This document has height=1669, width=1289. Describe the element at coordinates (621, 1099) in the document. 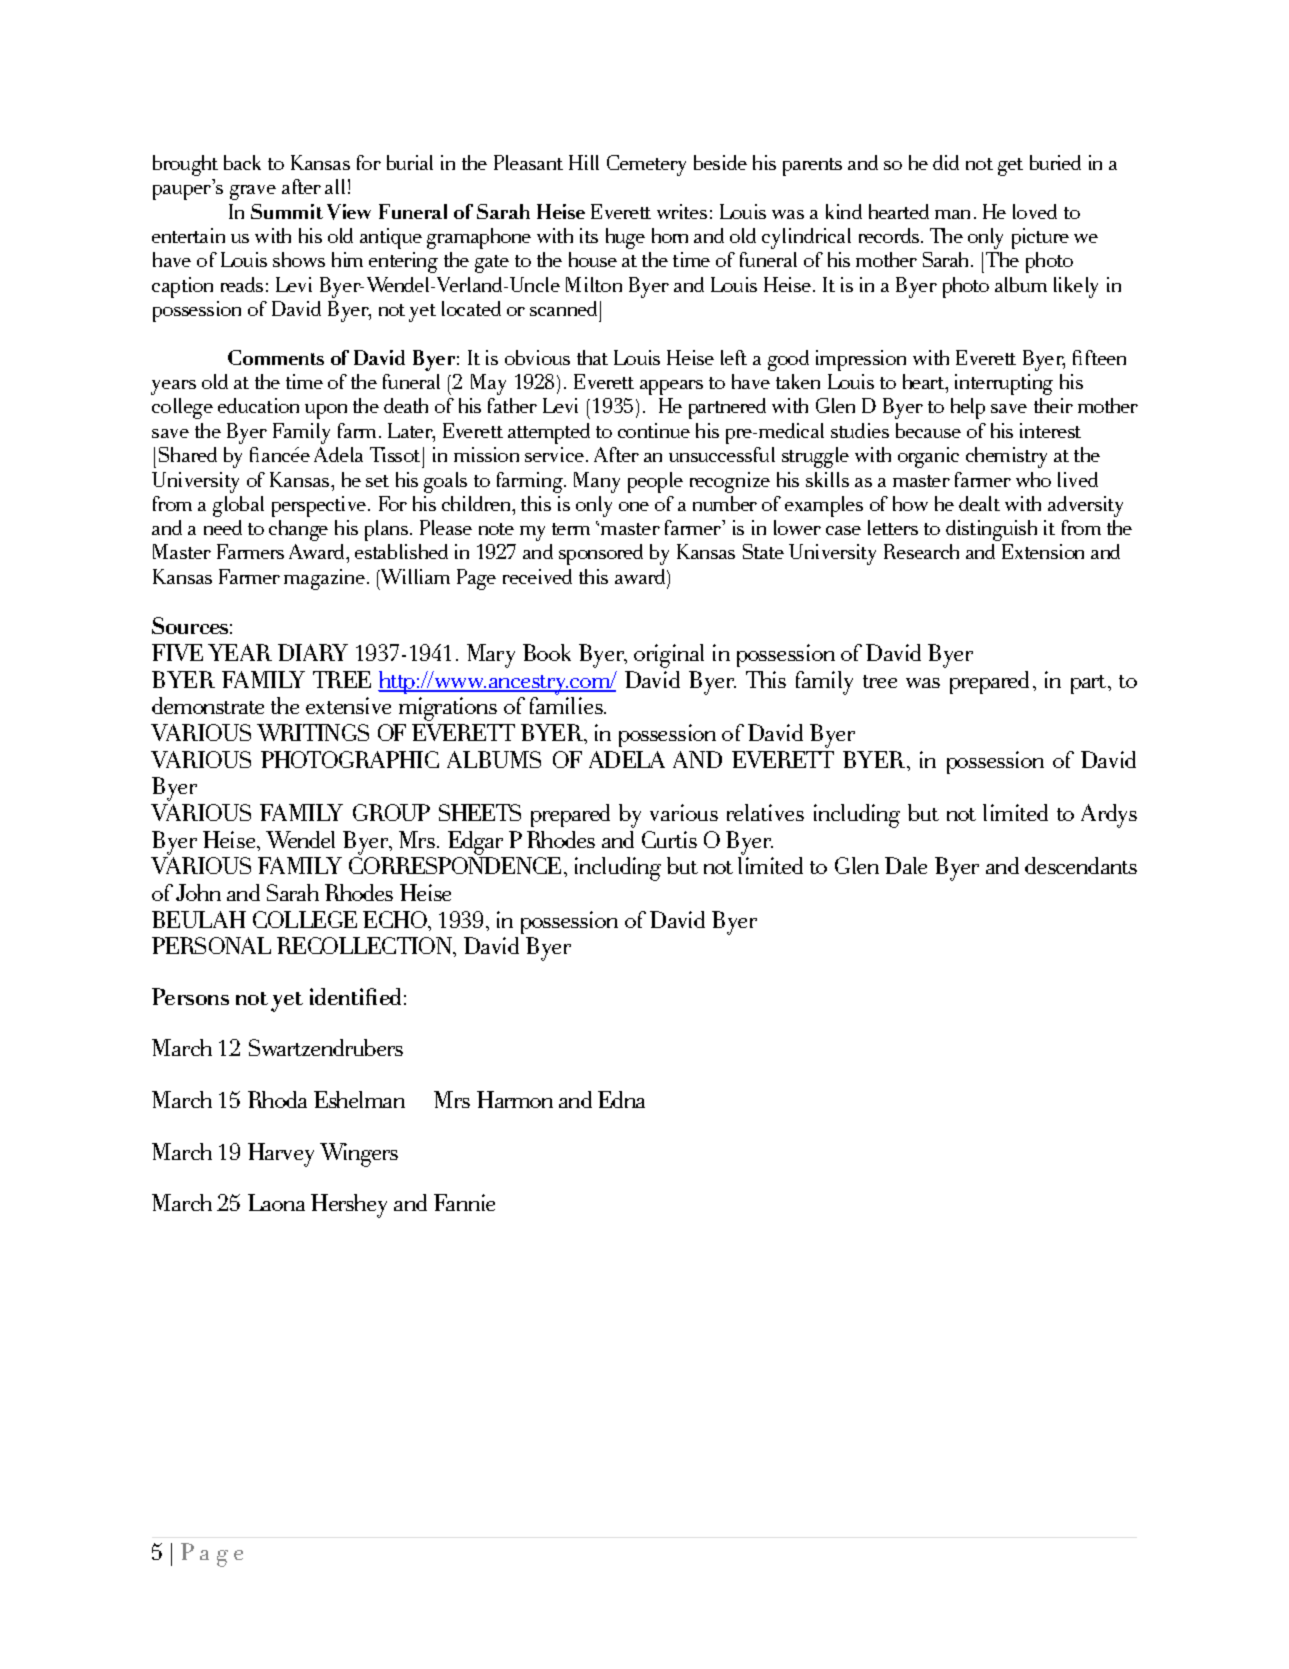

I see `Edna` at that location.
